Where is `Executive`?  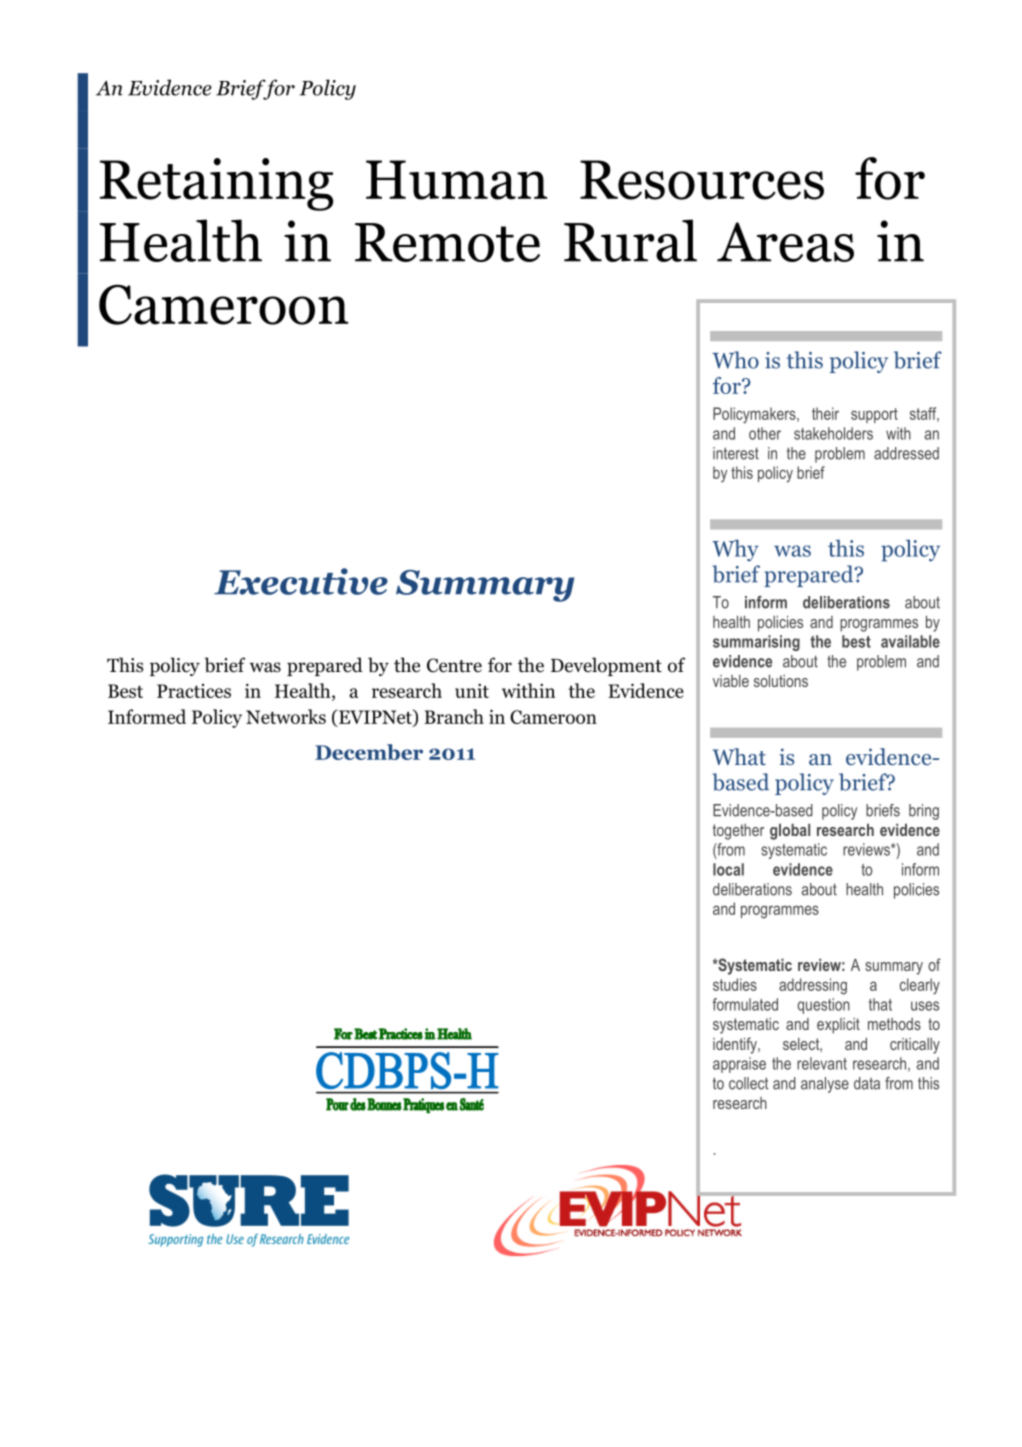 Executive is located at coordinates (301, 581).
